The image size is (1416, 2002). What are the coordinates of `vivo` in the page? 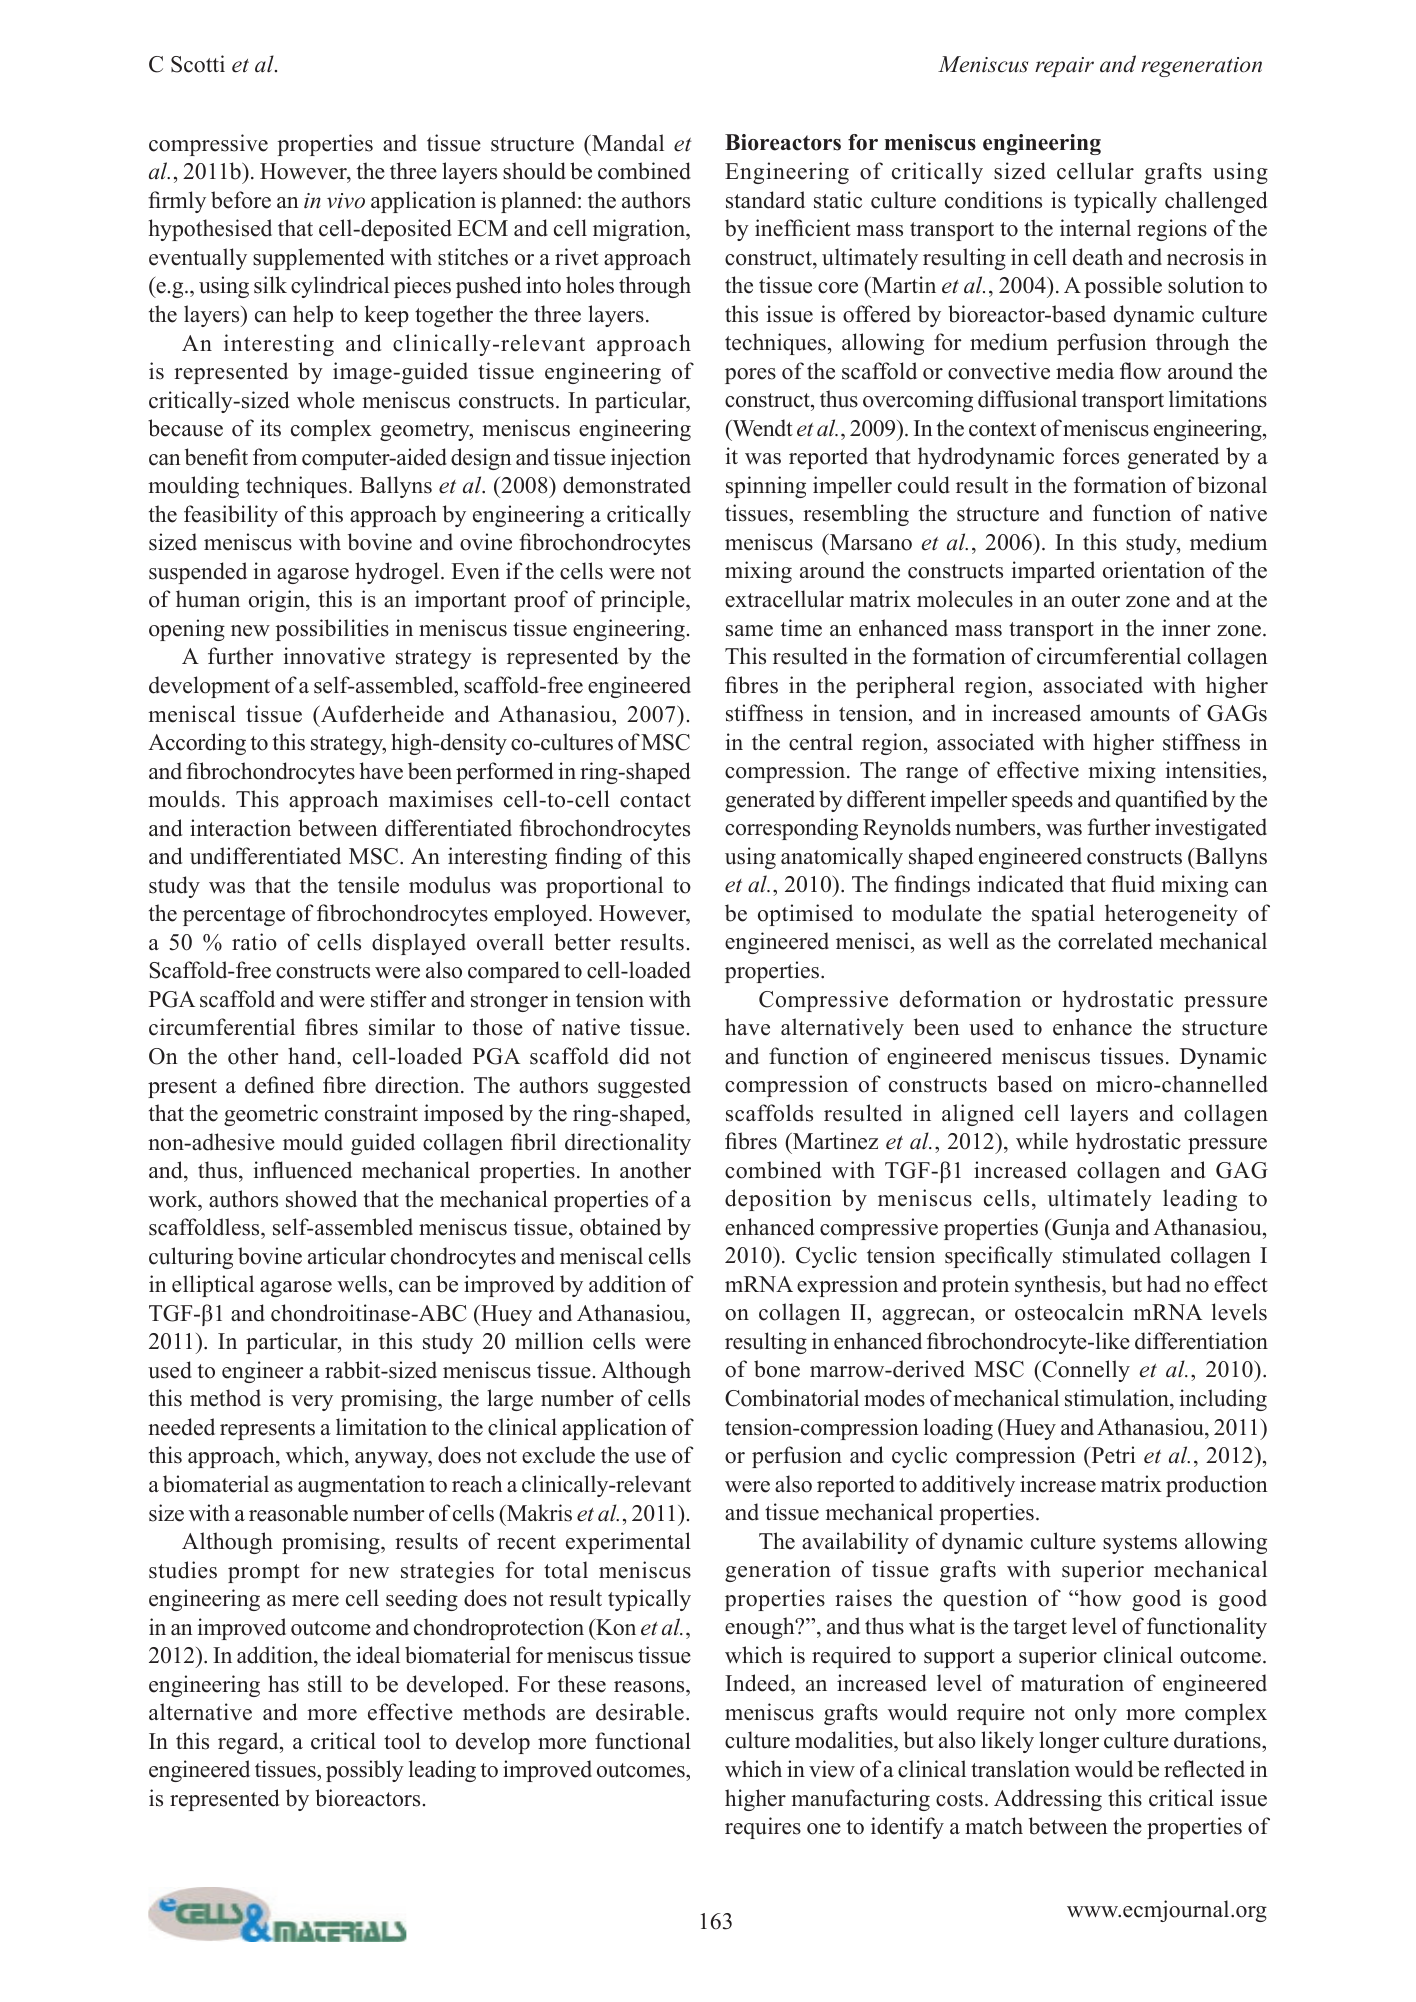 It's located at (346, 201).
